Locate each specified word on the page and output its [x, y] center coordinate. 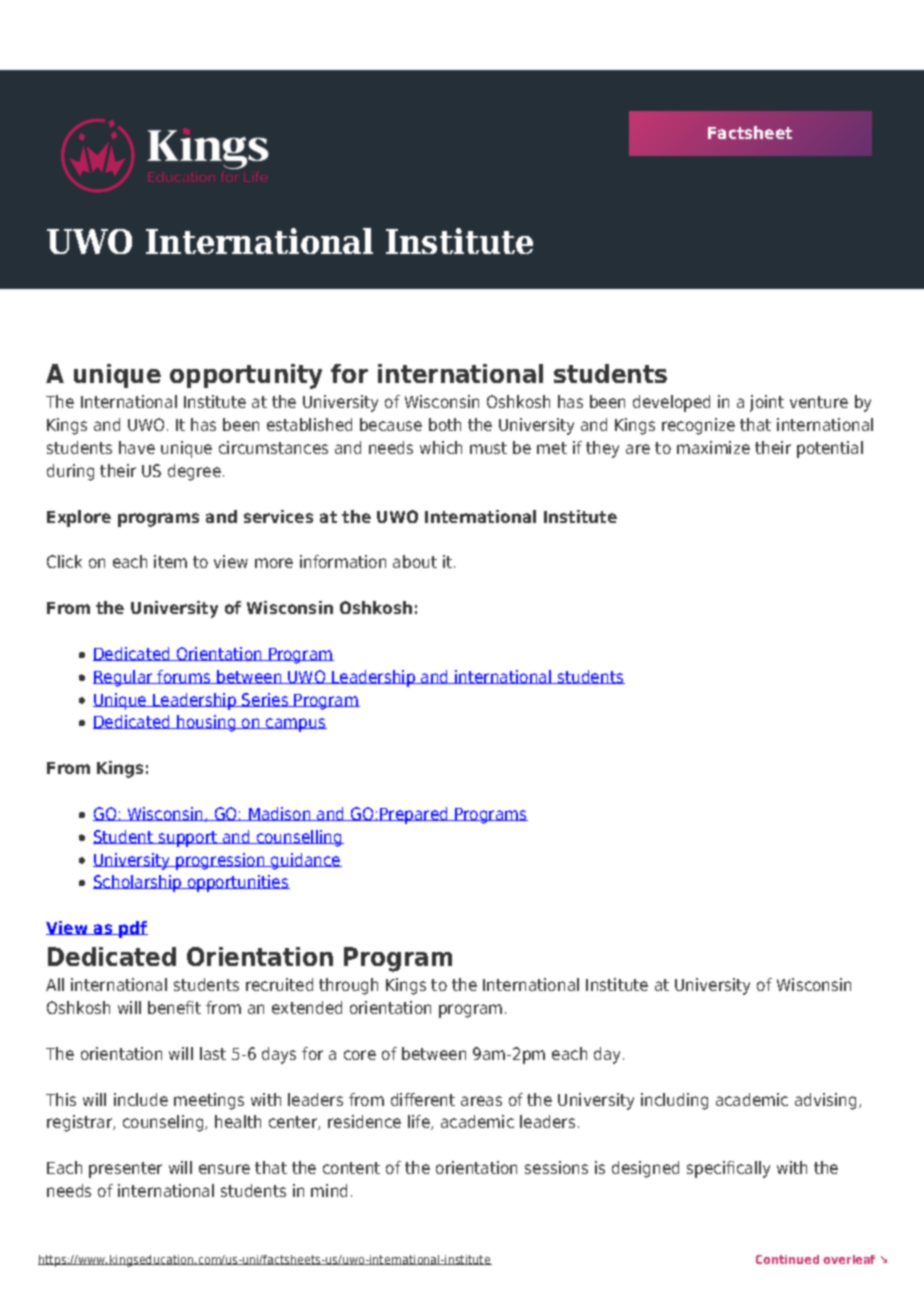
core [360, 1055]
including [674, 1101]
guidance [305, 861]
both [445, 424]
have [137, 447]
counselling [299, 838]
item [170, 561]
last [213, 1053]
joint [767, 403]
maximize [713, 447]
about [415, 561]
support [188, 839]
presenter [125, 1170]
